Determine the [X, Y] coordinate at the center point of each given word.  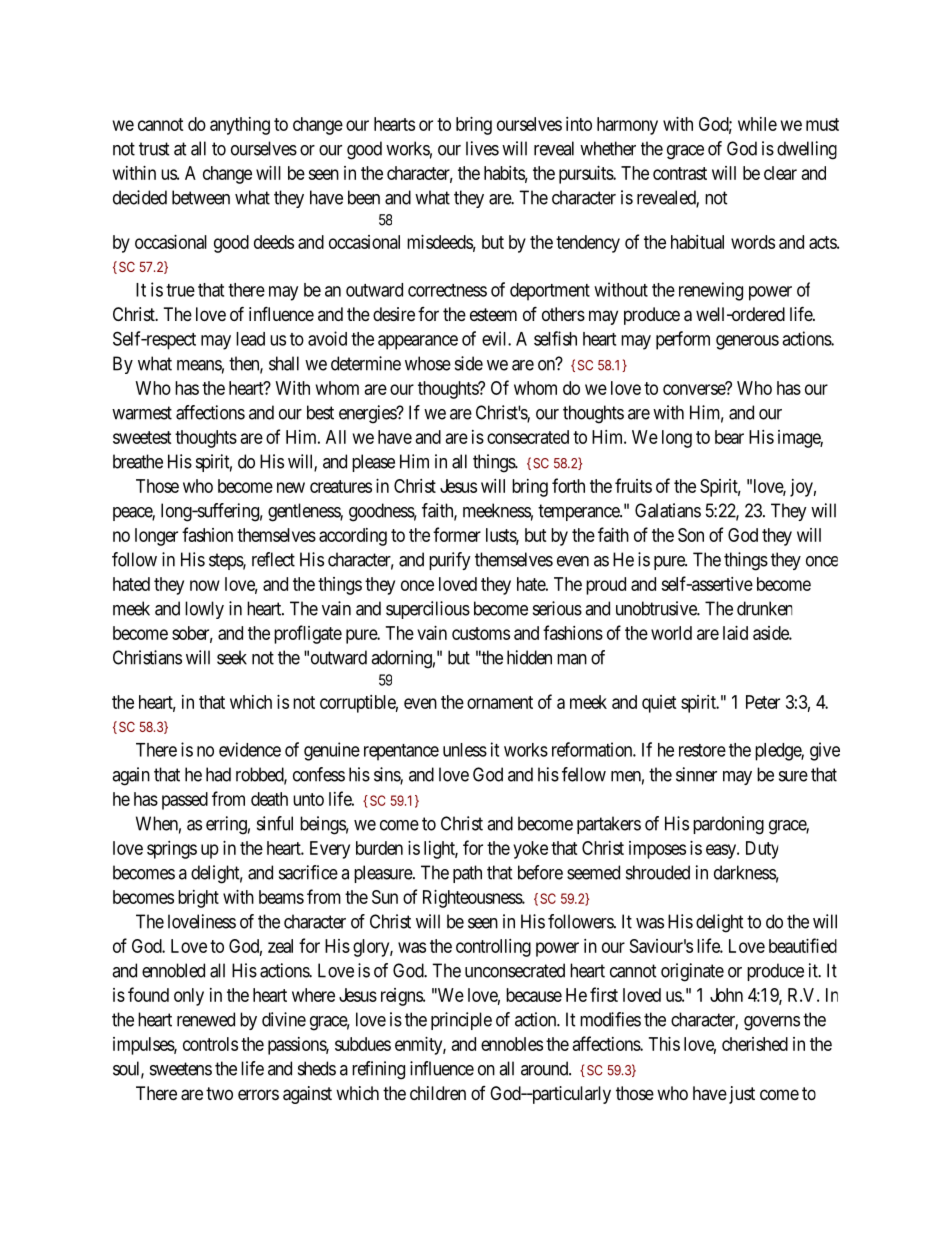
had [218, 774]
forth [568, 485]
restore [702, 750]
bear [729, 437]
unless [465, 750]
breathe [138, 461]
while [757, 124]
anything [240, 126]
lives [482, 148]
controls [210, 1044]
